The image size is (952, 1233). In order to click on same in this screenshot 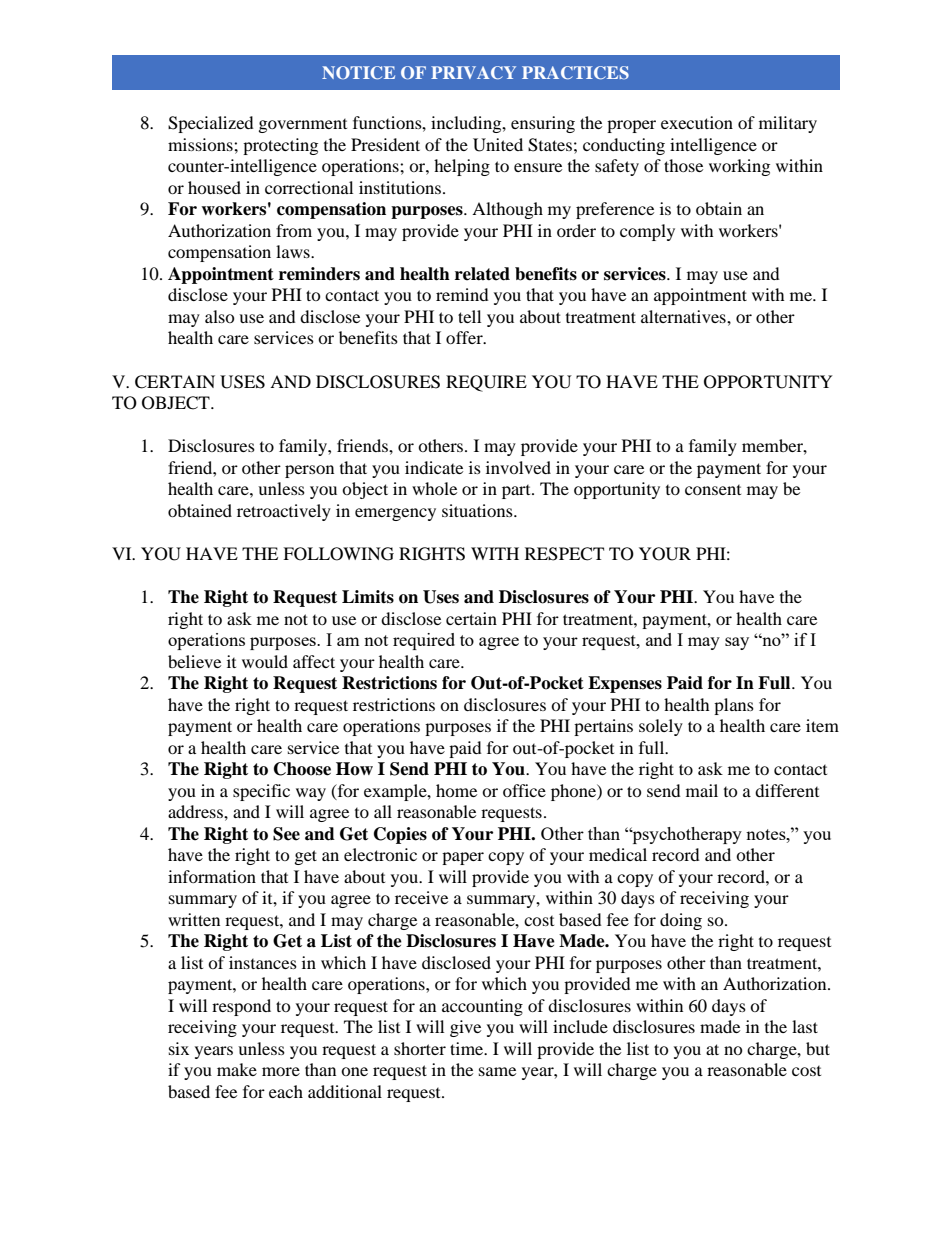, I will do `click(497, 1071)`.
